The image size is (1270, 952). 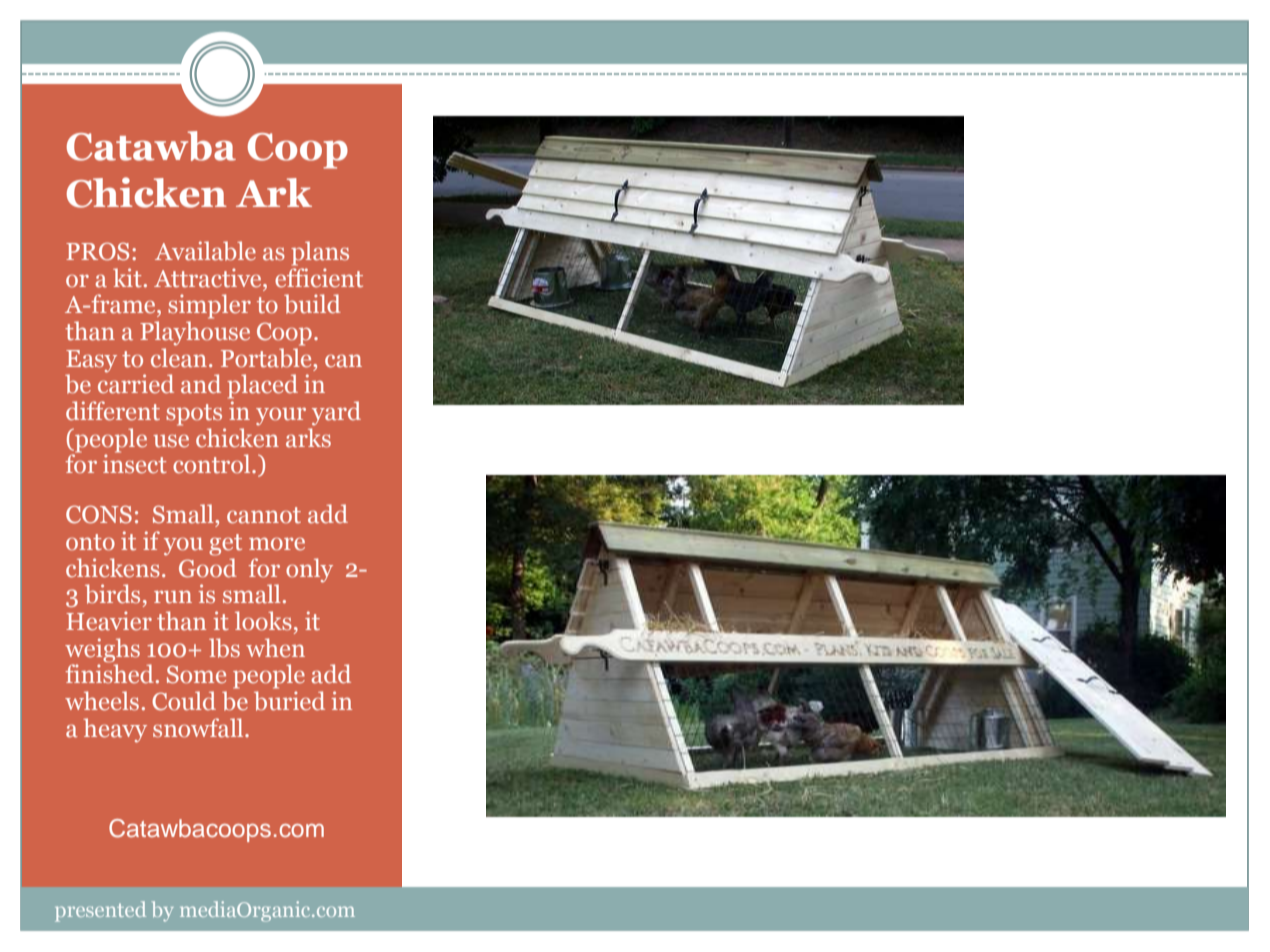 What do you see at coordinates (209, 278) in the image?
I see `Attractive` at bounding box center [209, 278].
